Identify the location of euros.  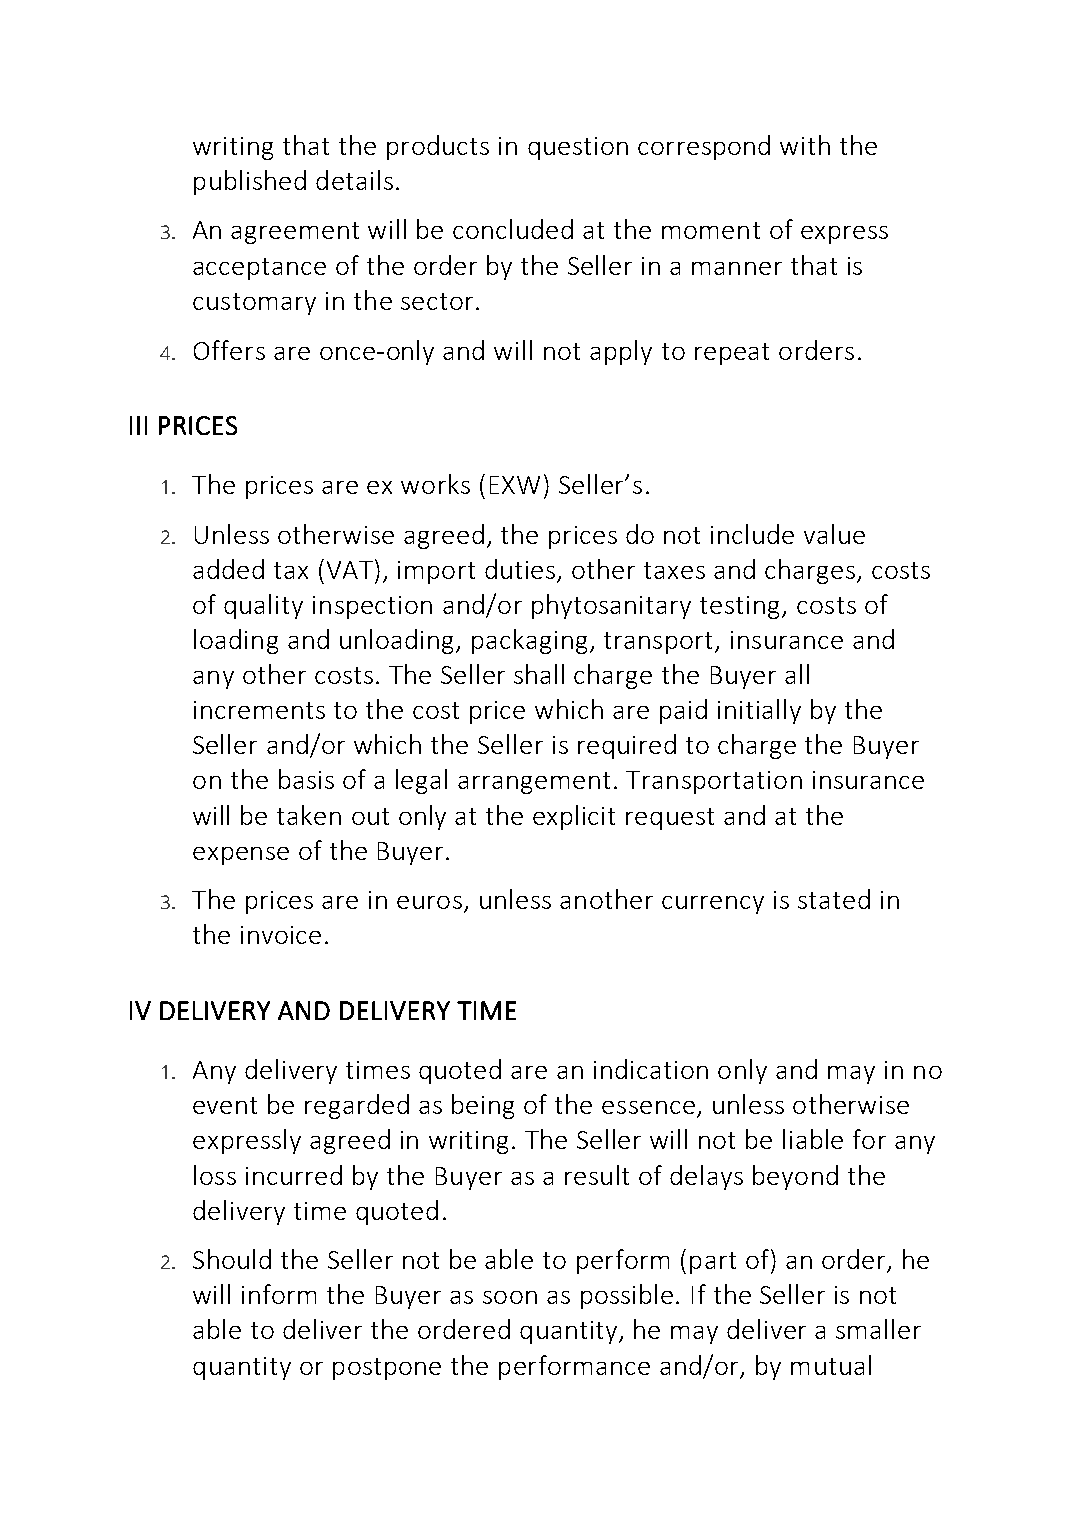
(429, 902).
